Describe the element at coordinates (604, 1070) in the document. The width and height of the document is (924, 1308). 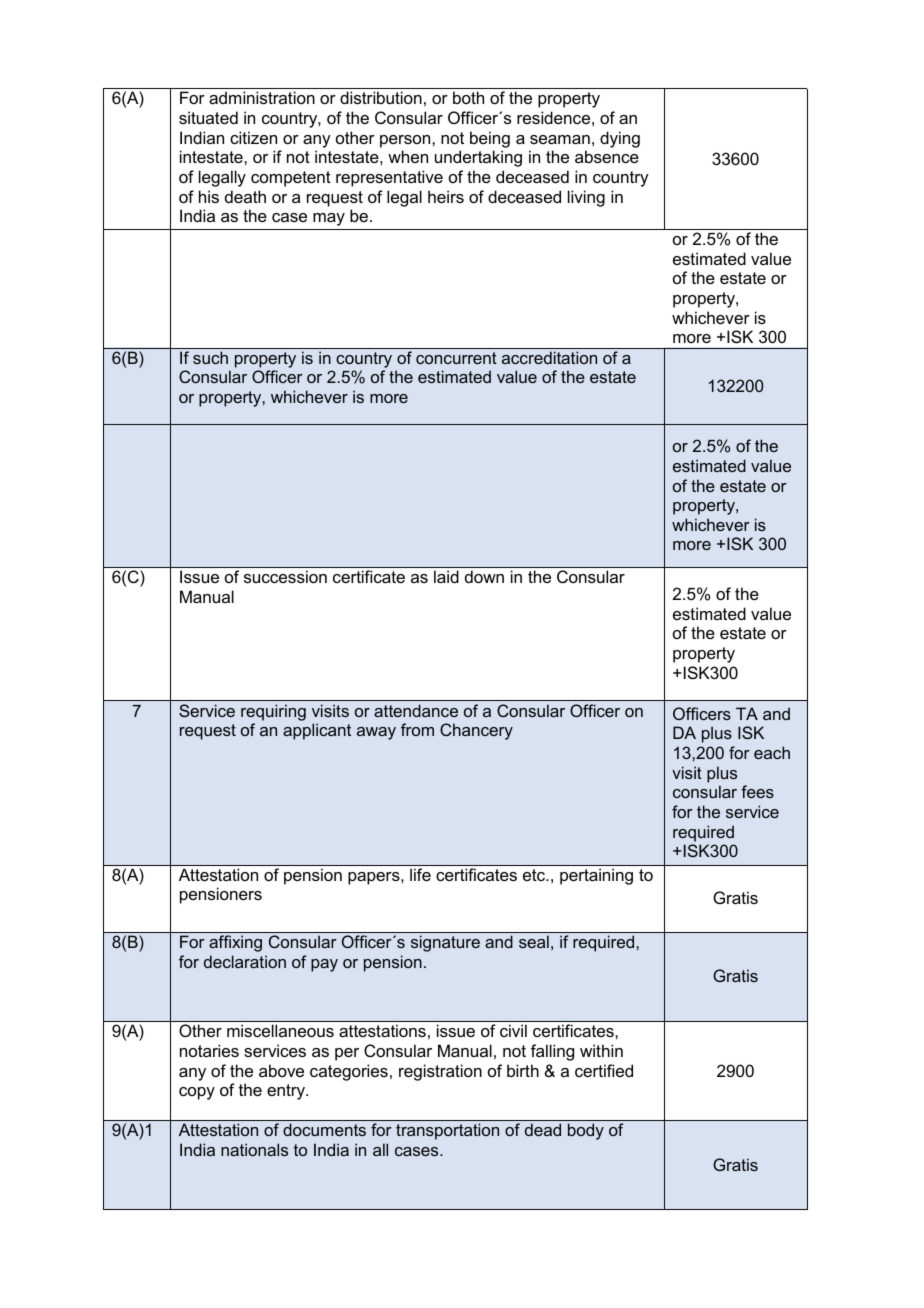
I see `certified` at that location.
